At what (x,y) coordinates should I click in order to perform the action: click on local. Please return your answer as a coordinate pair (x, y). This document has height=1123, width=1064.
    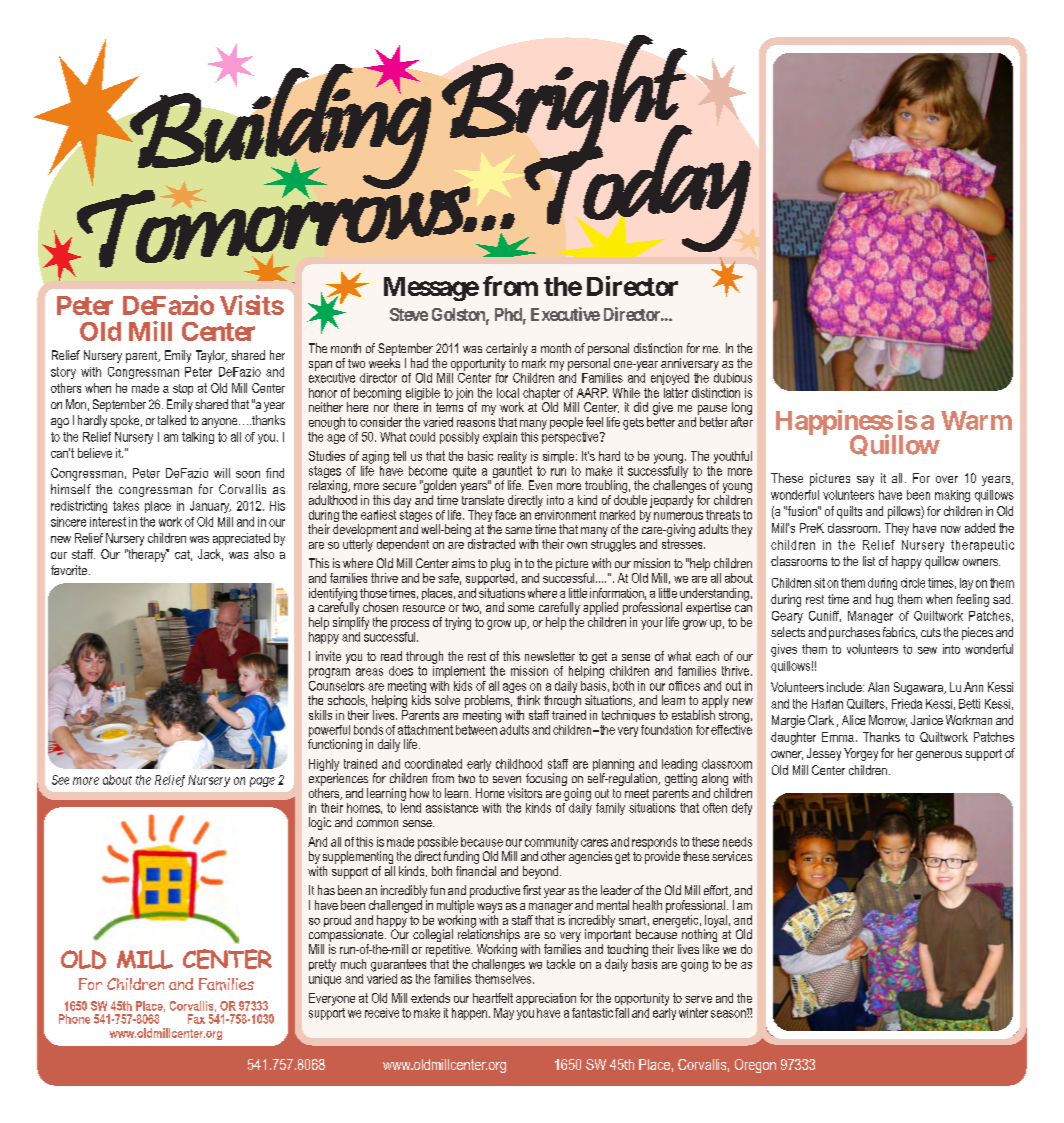
    Looking at the image, I should click on (508, 393).
